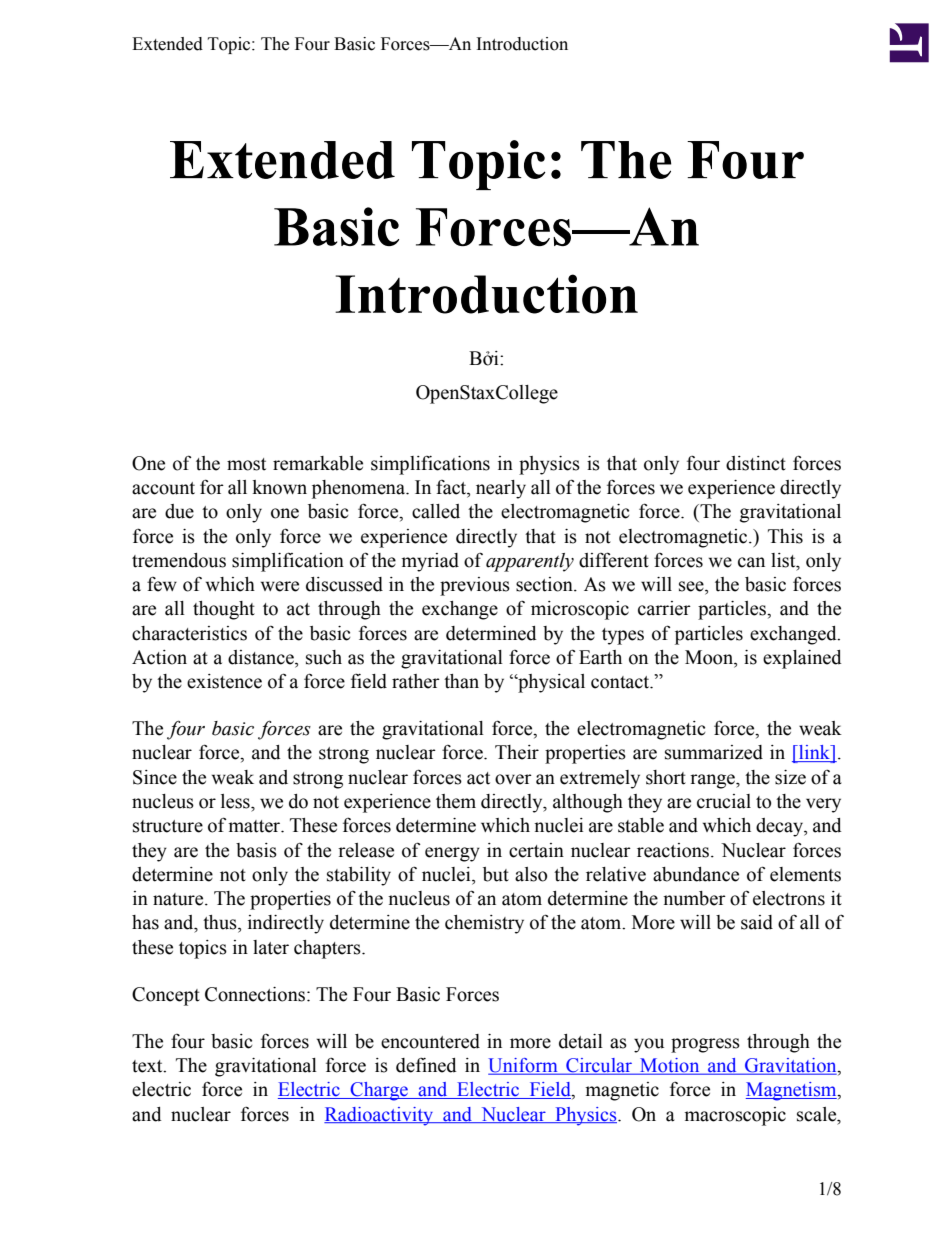  Describe the element at coordinates (735, 1116) in the image. I see `macroscopic` at that location.
